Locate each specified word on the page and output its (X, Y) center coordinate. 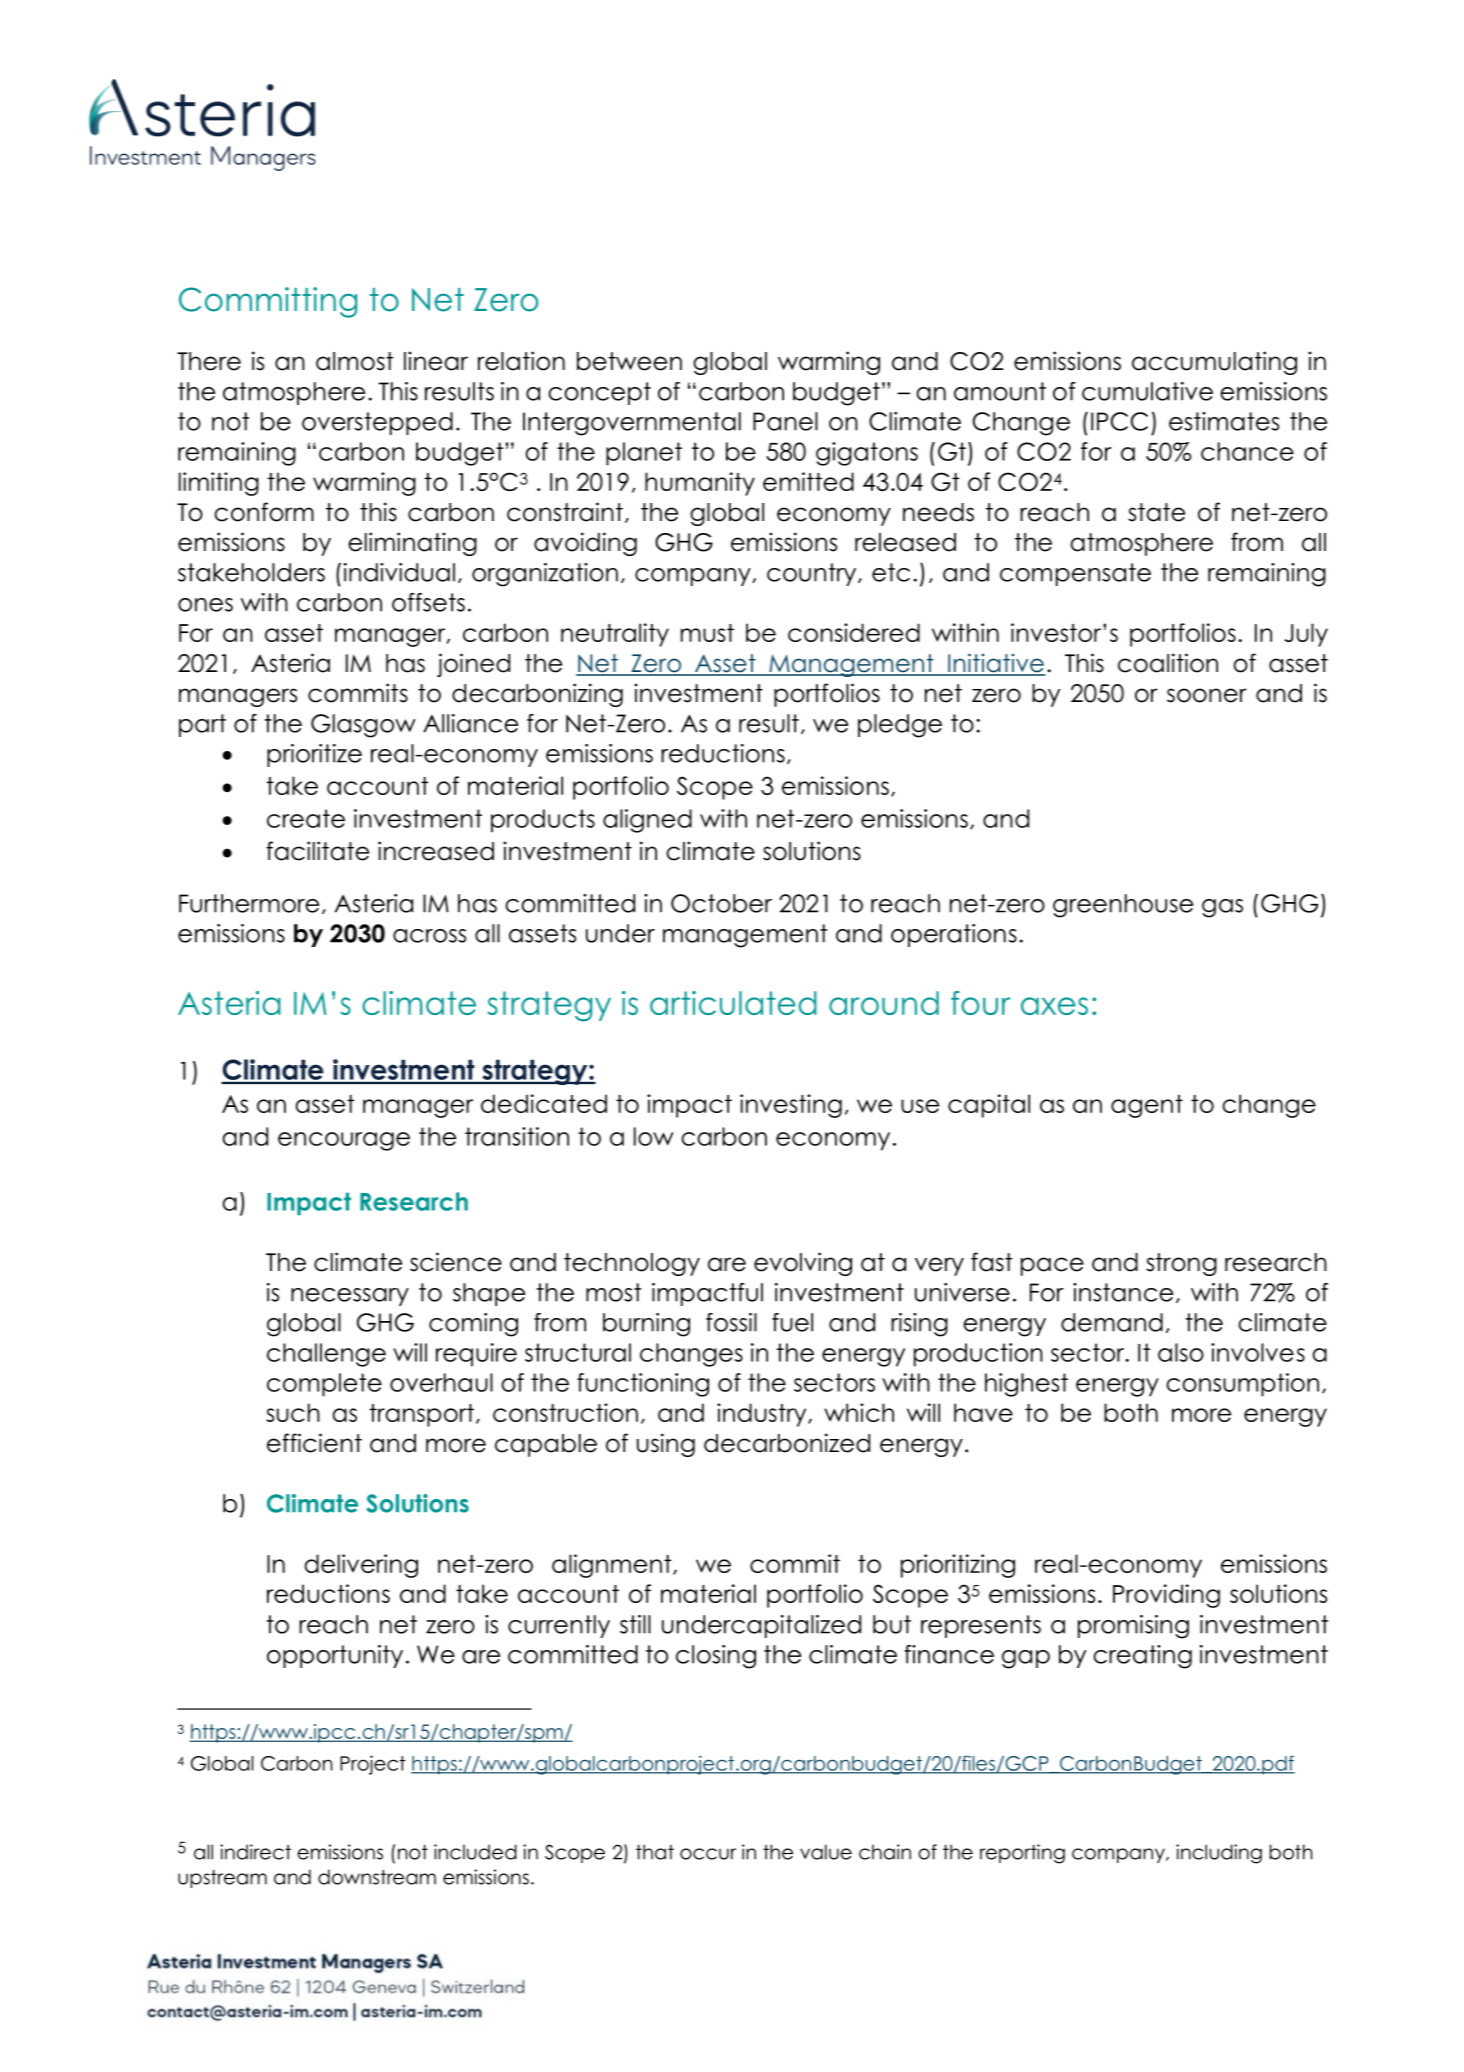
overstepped (377, 423)
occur (708, 1854)
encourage (344, 1141)
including (1219, 1854)
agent (1147, 1106)
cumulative (1147, 391)
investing (791, 1106)
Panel (785, 421)
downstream (377, 1877)
